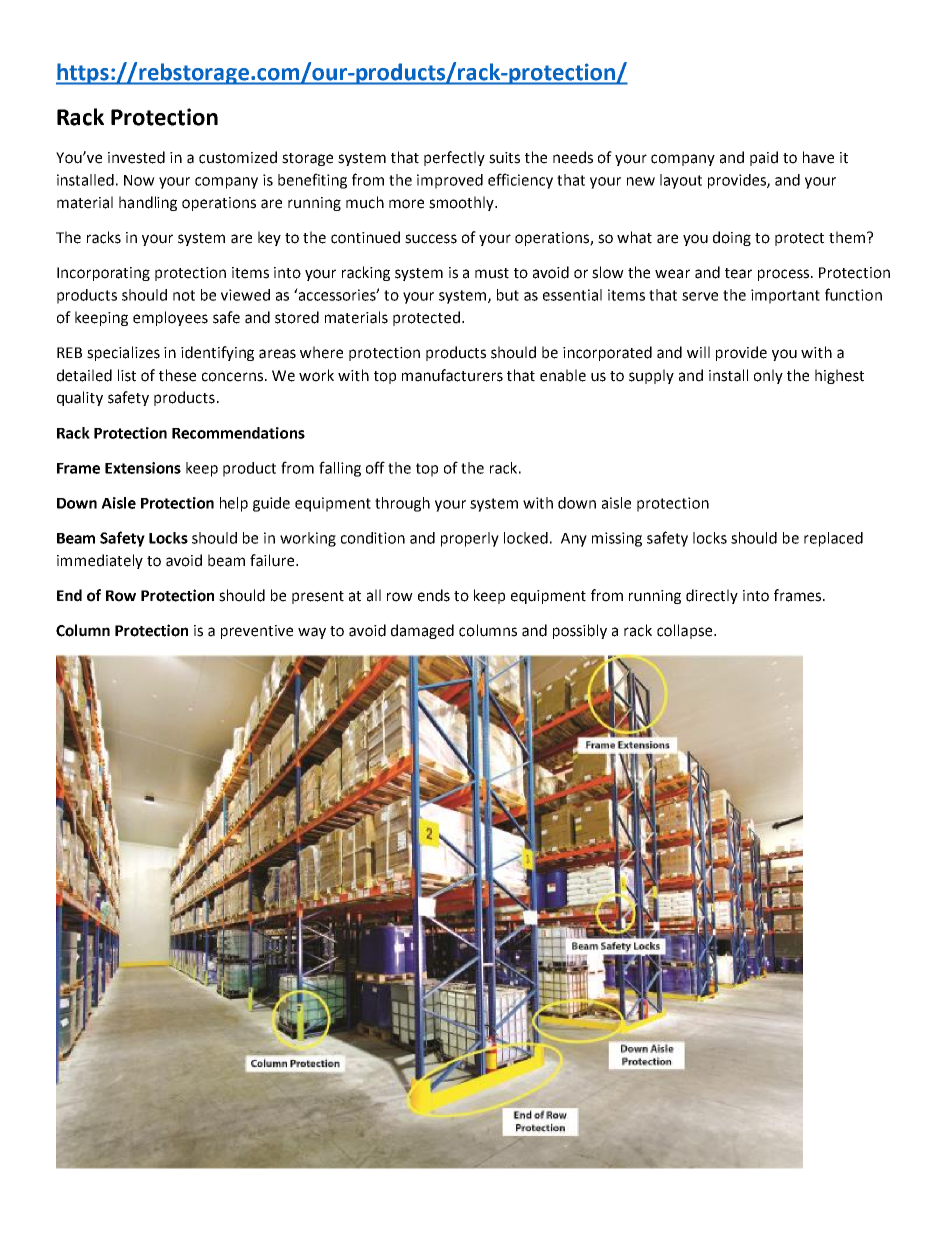  I want to click on these, so click(177, 375).
